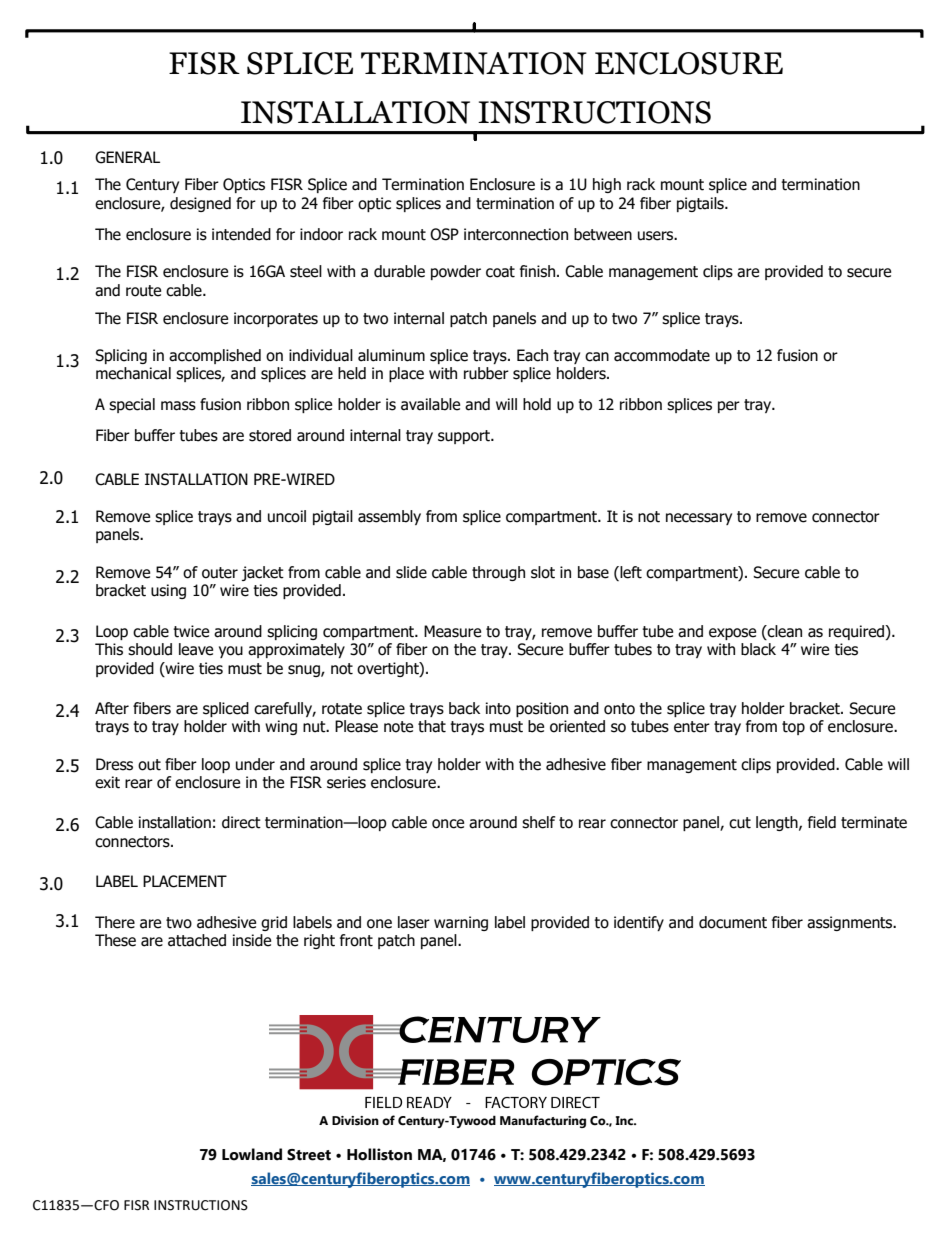 Image resolution: width=952 pixels, height=1233 pixels. I want to click on Lowland, so click(252, 1154).
